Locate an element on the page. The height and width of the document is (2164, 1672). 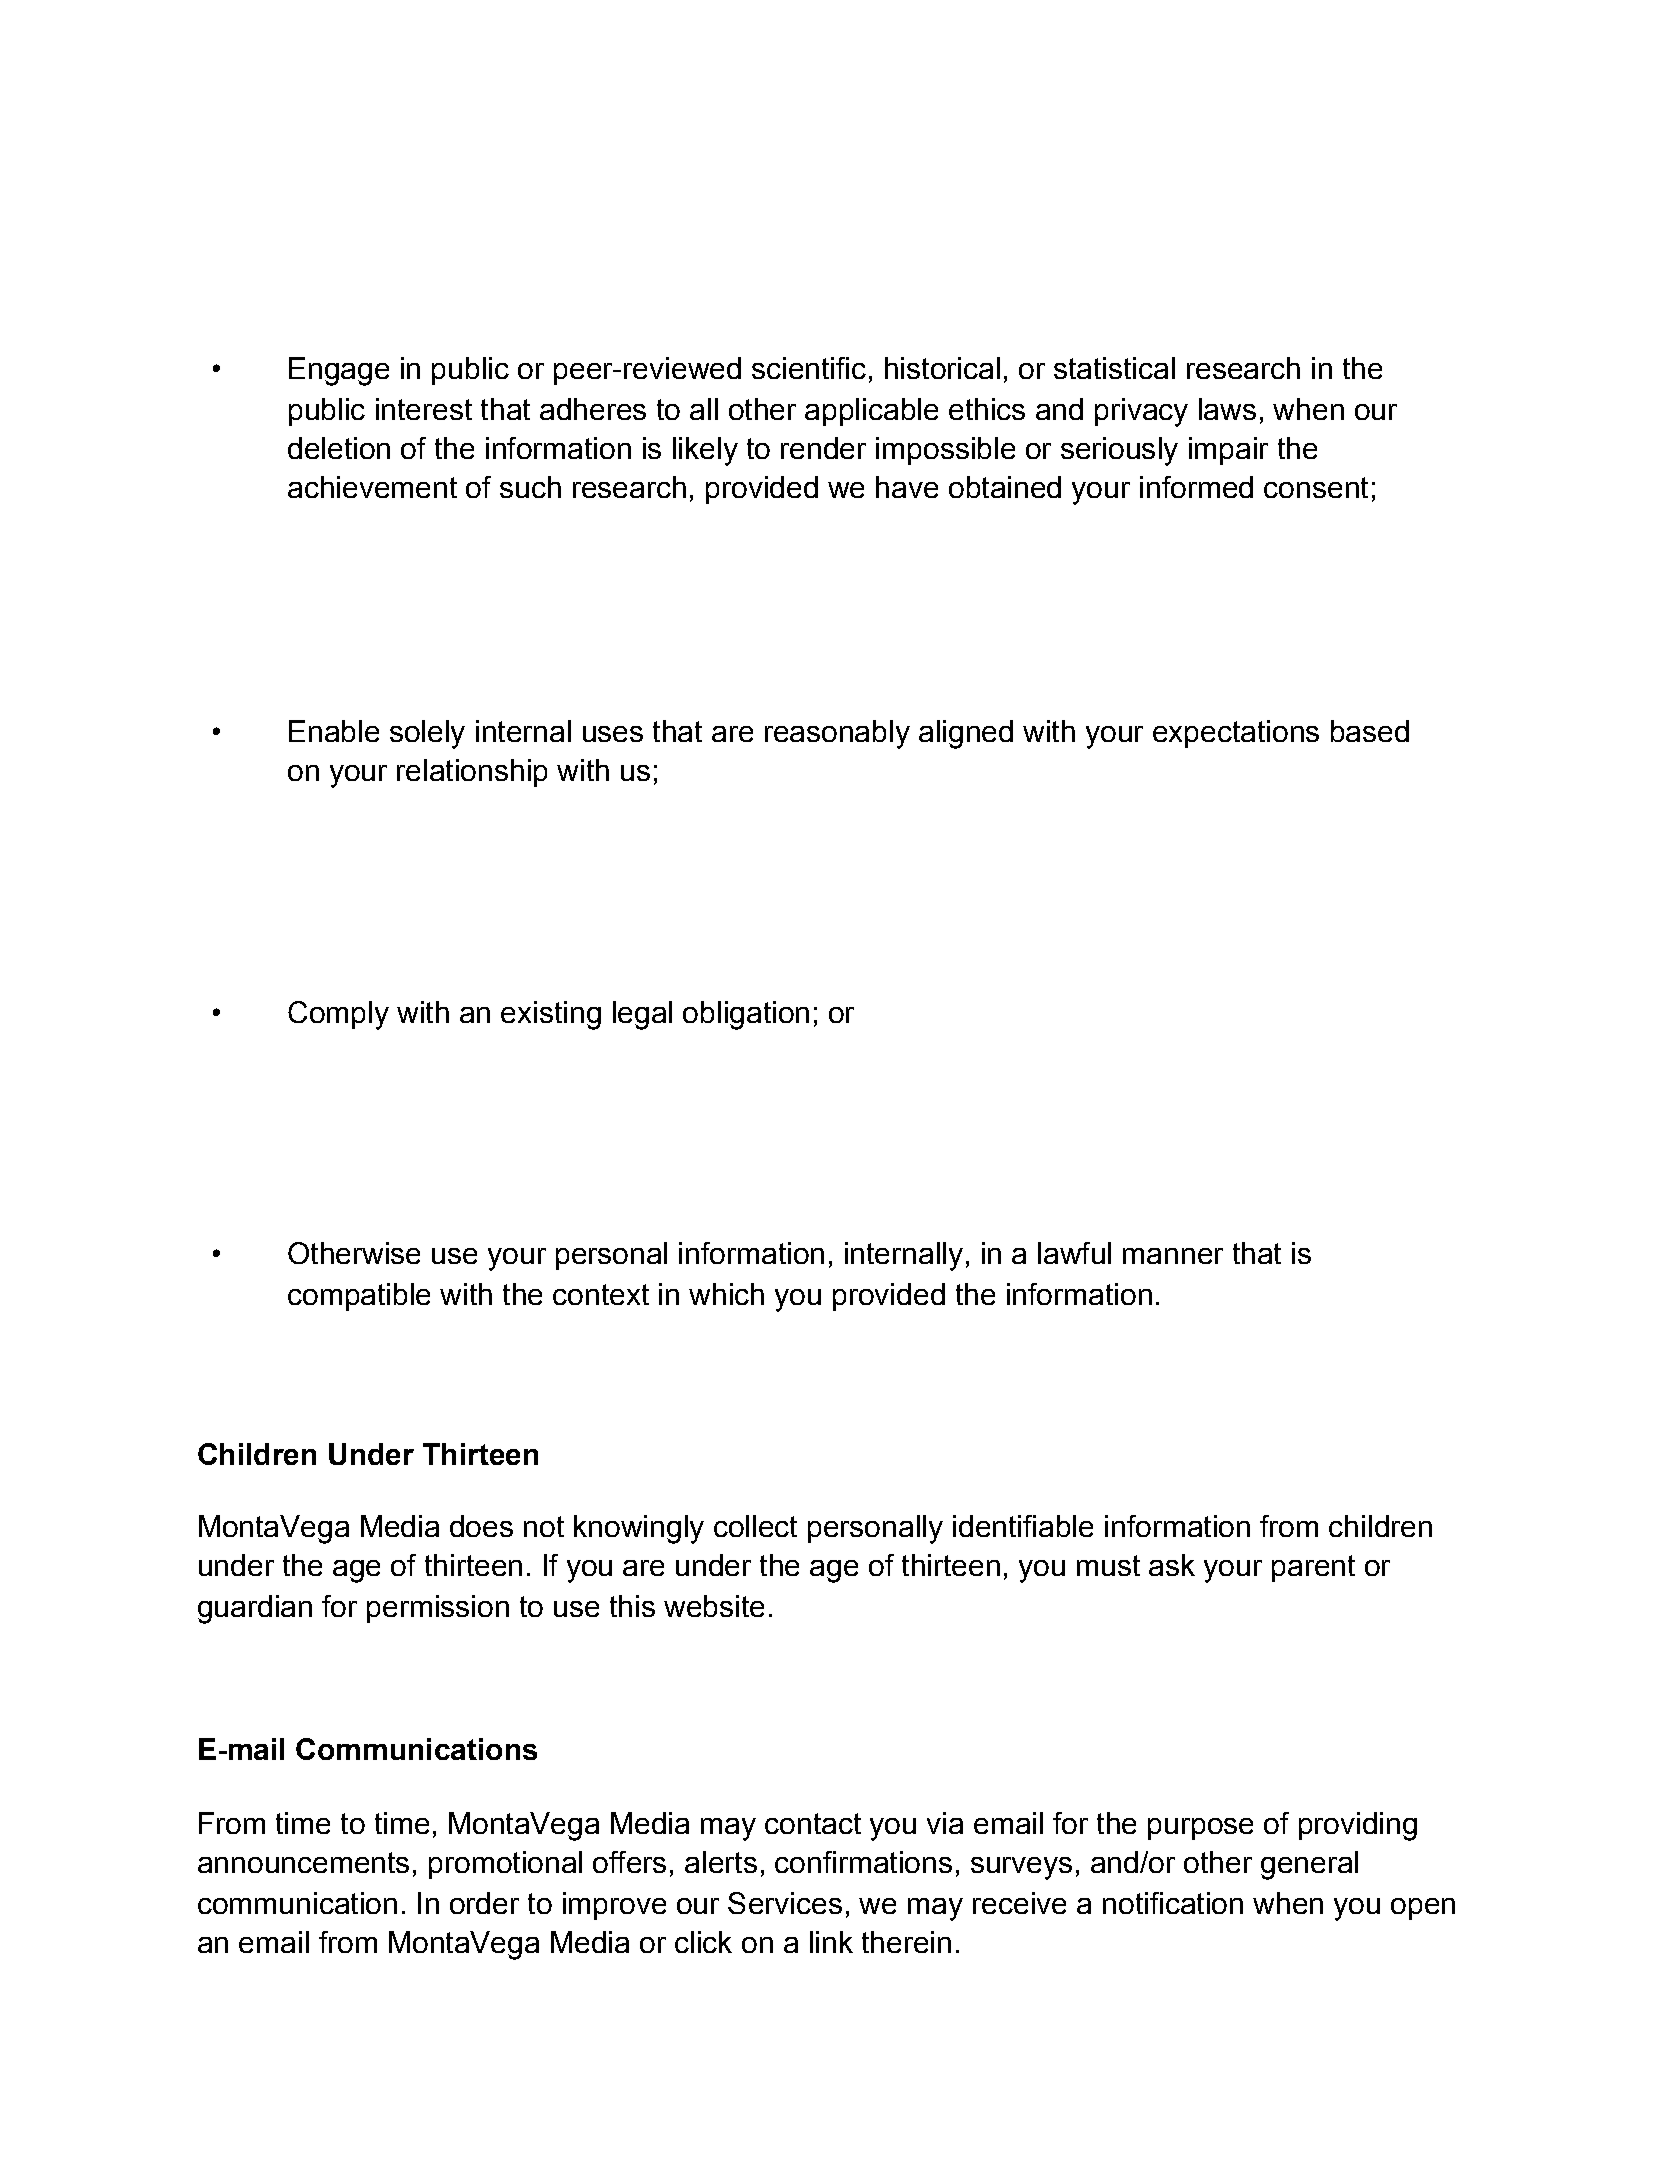
manner is located at coordinates (1173, 1256).
